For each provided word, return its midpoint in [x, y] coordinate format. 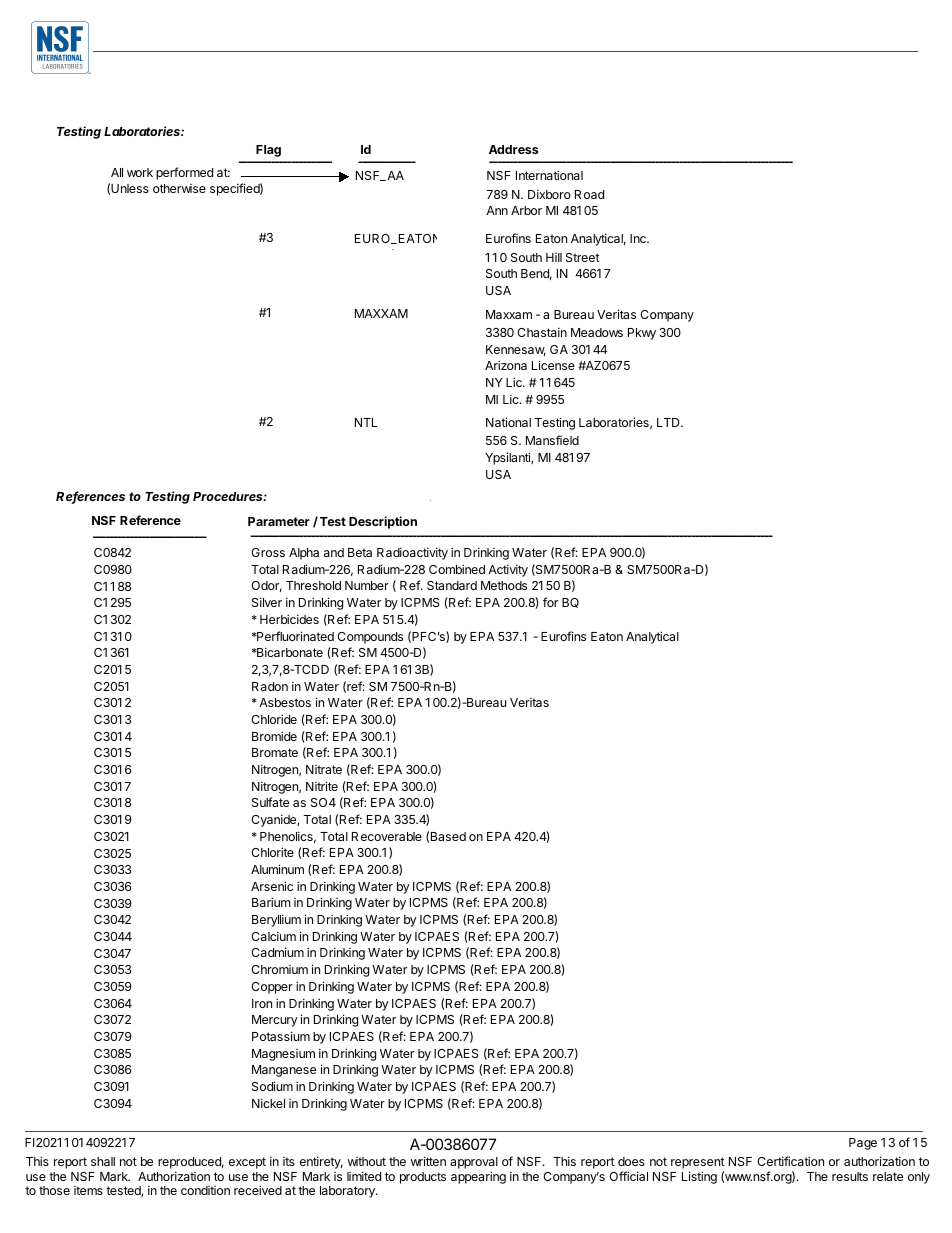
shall [103, 1161]
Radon [270, 686]
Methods [504, 585]
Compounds [370, 638]
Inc [639, 238]
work [140, 172]
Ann [497, 210]
